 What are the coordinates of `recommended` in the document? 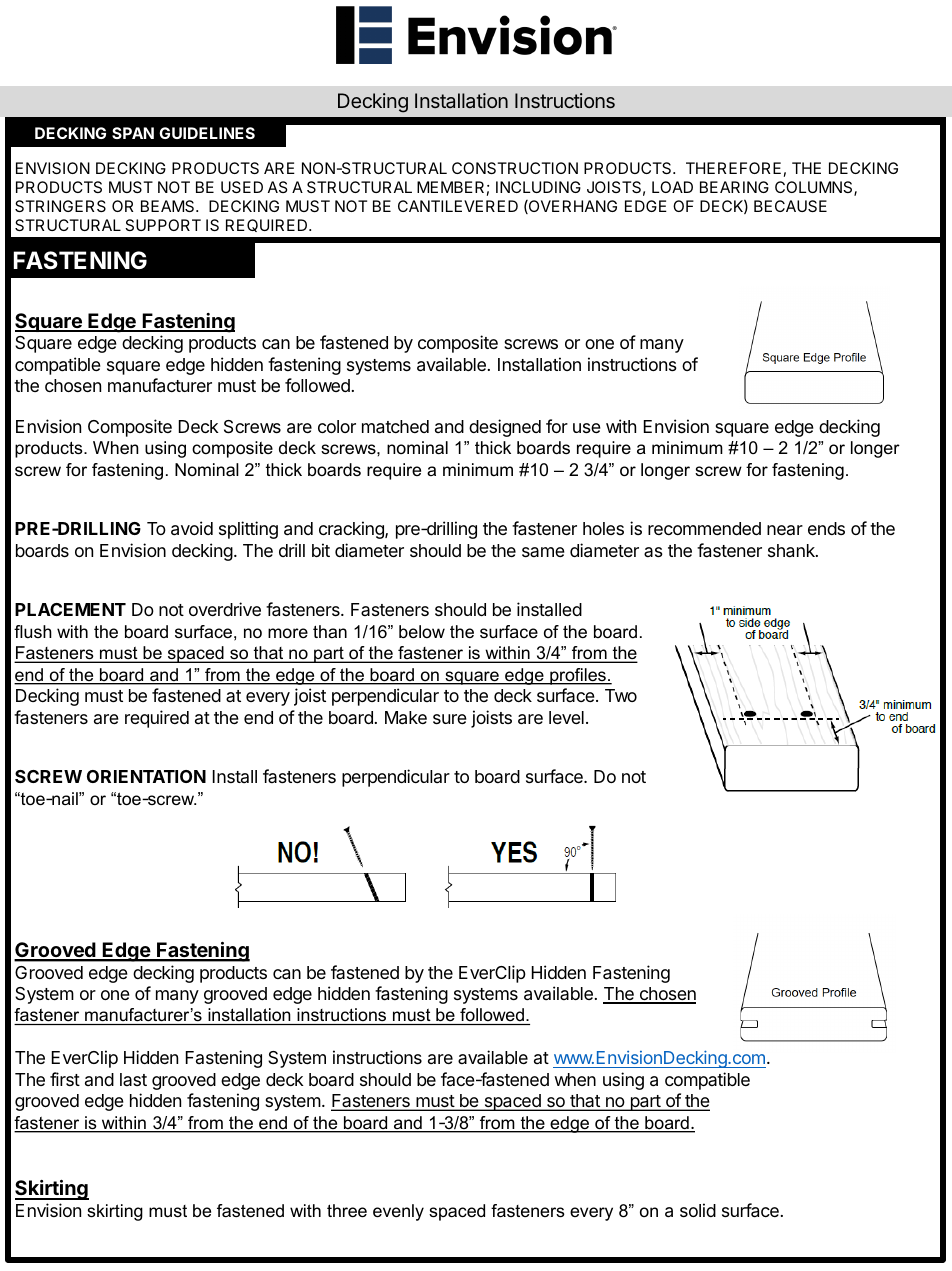 It's located at (704, 528).
